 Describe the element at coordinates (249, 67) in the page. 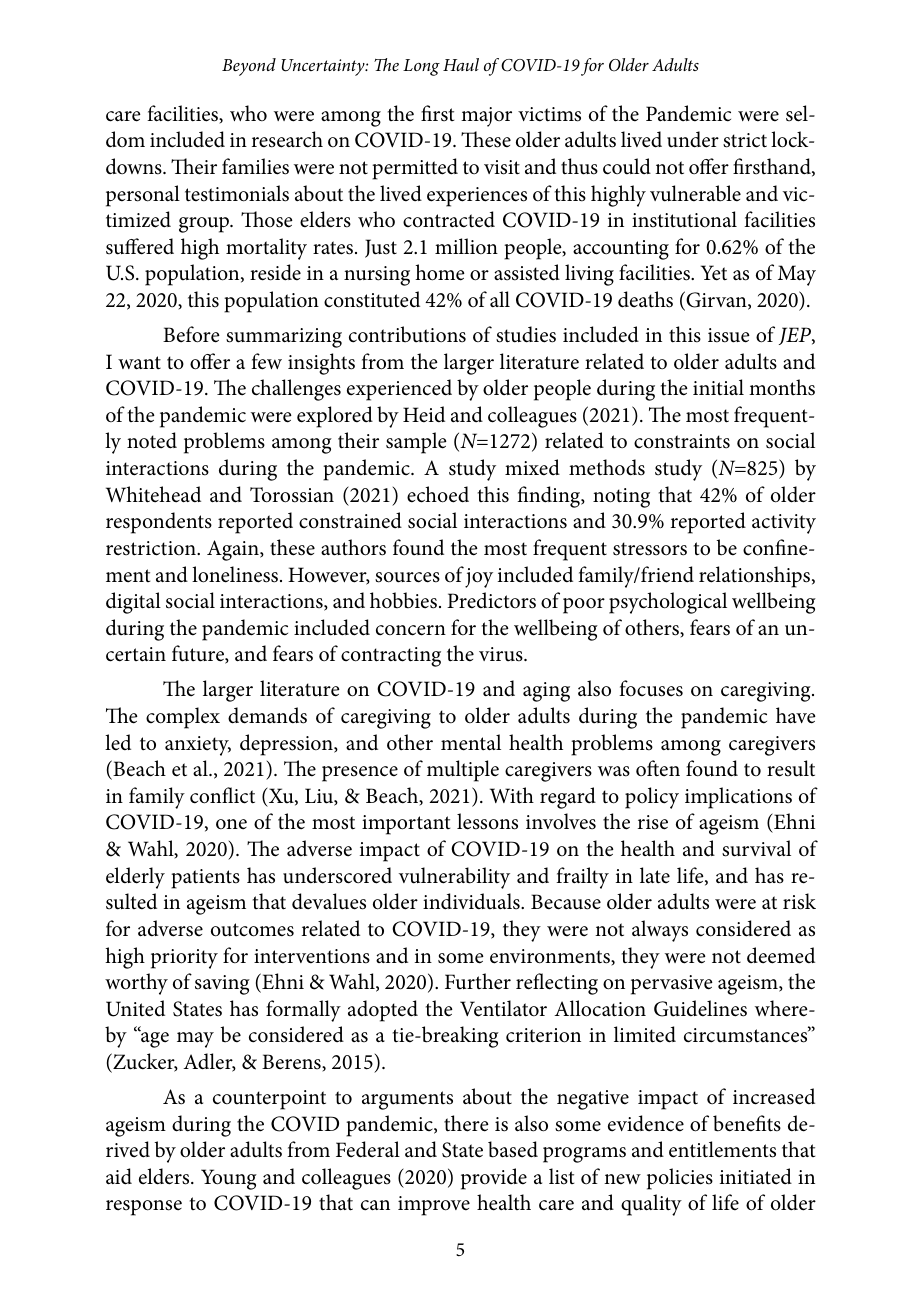

I see `Beyond` at that location.
